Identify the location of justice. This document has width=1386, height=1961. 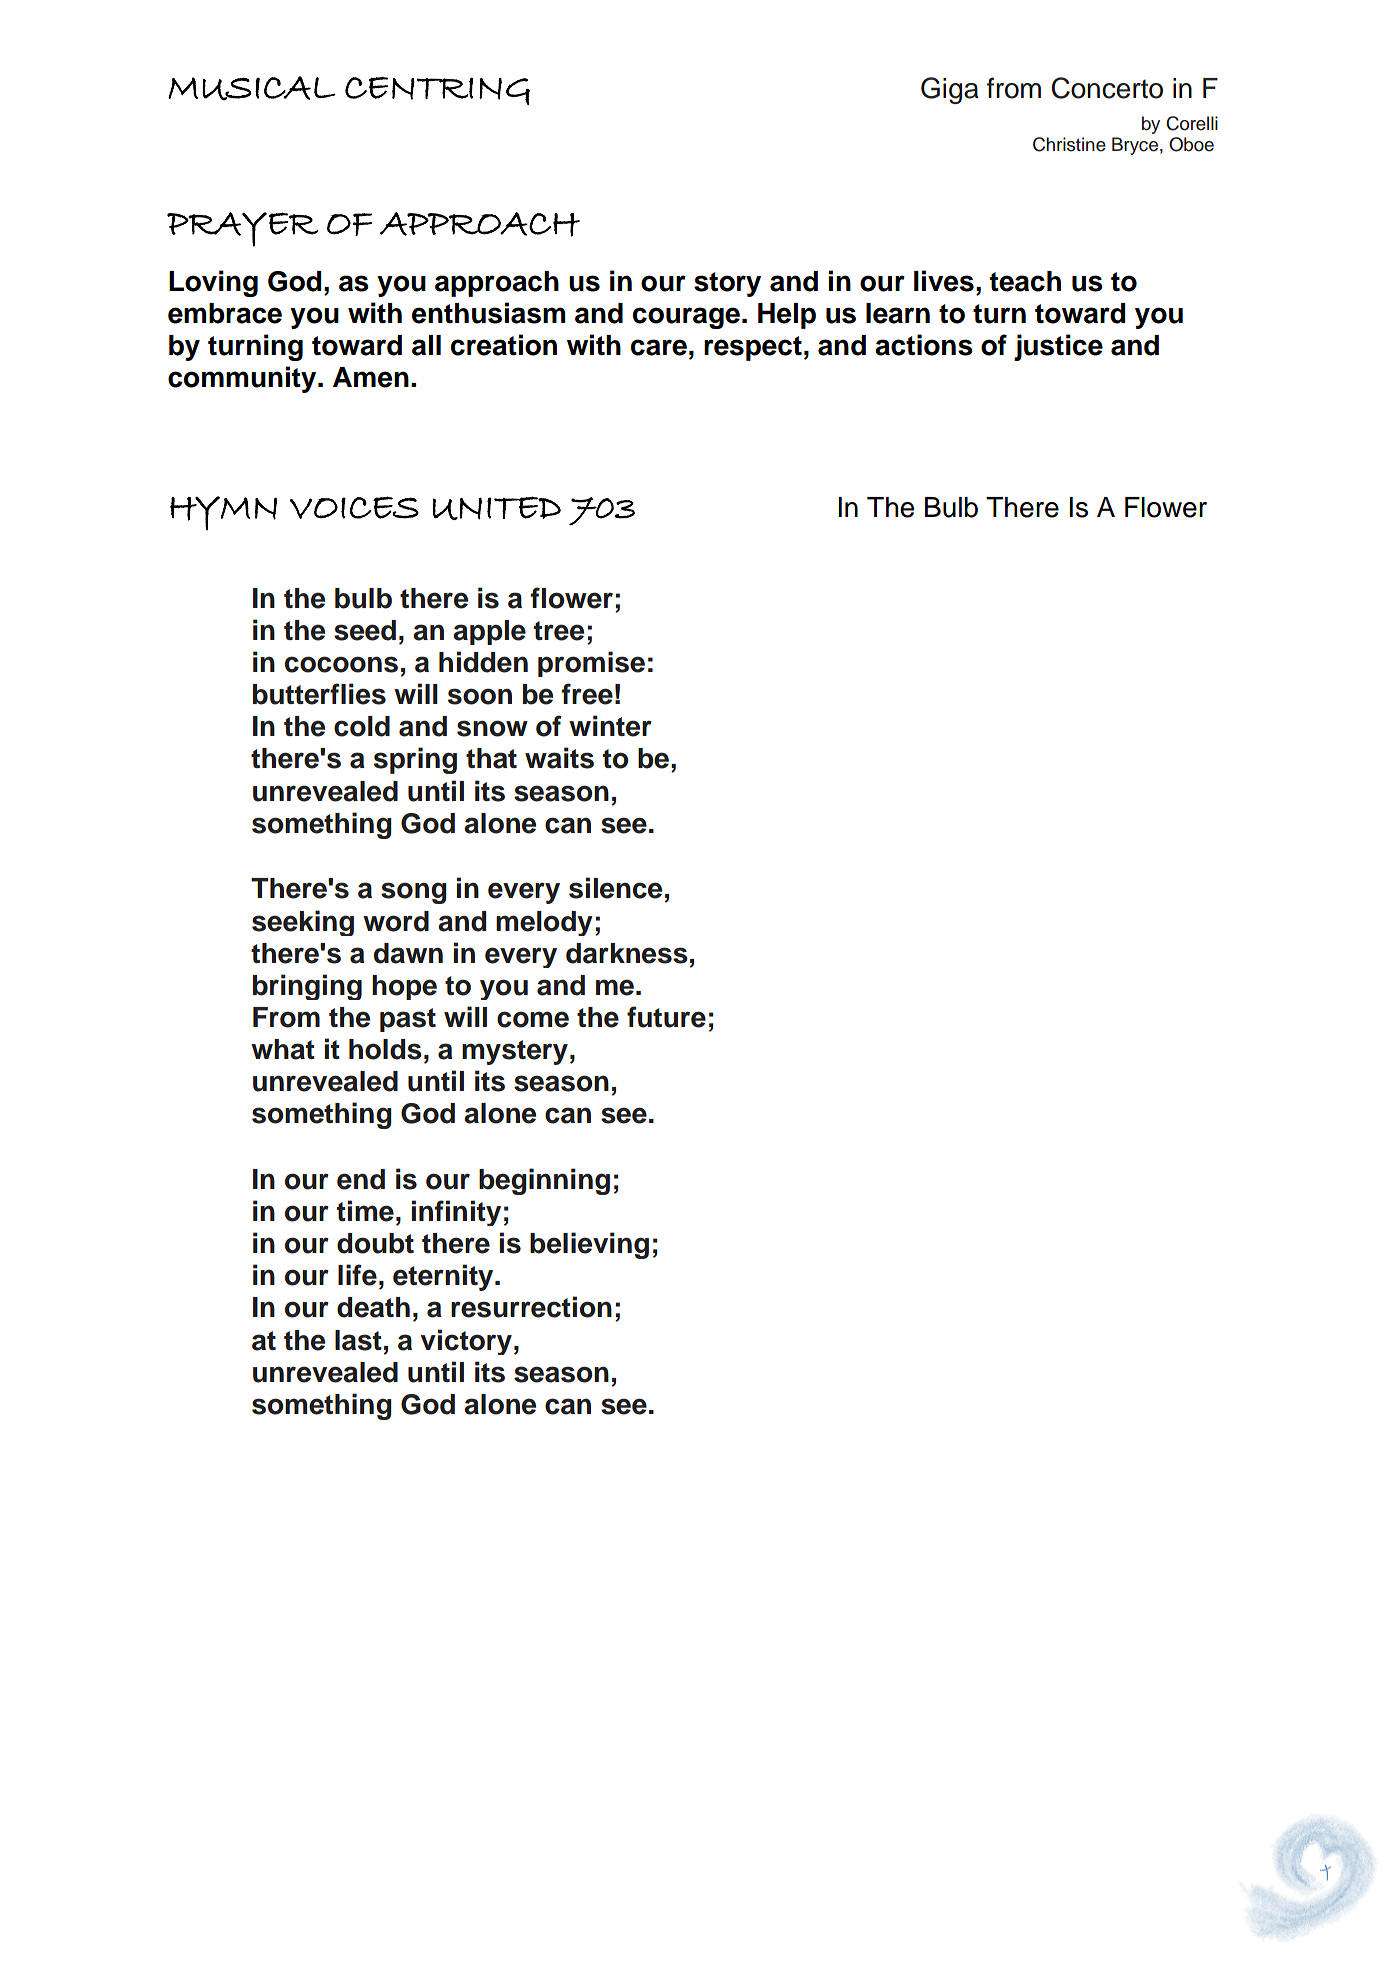
(1058, 347).
